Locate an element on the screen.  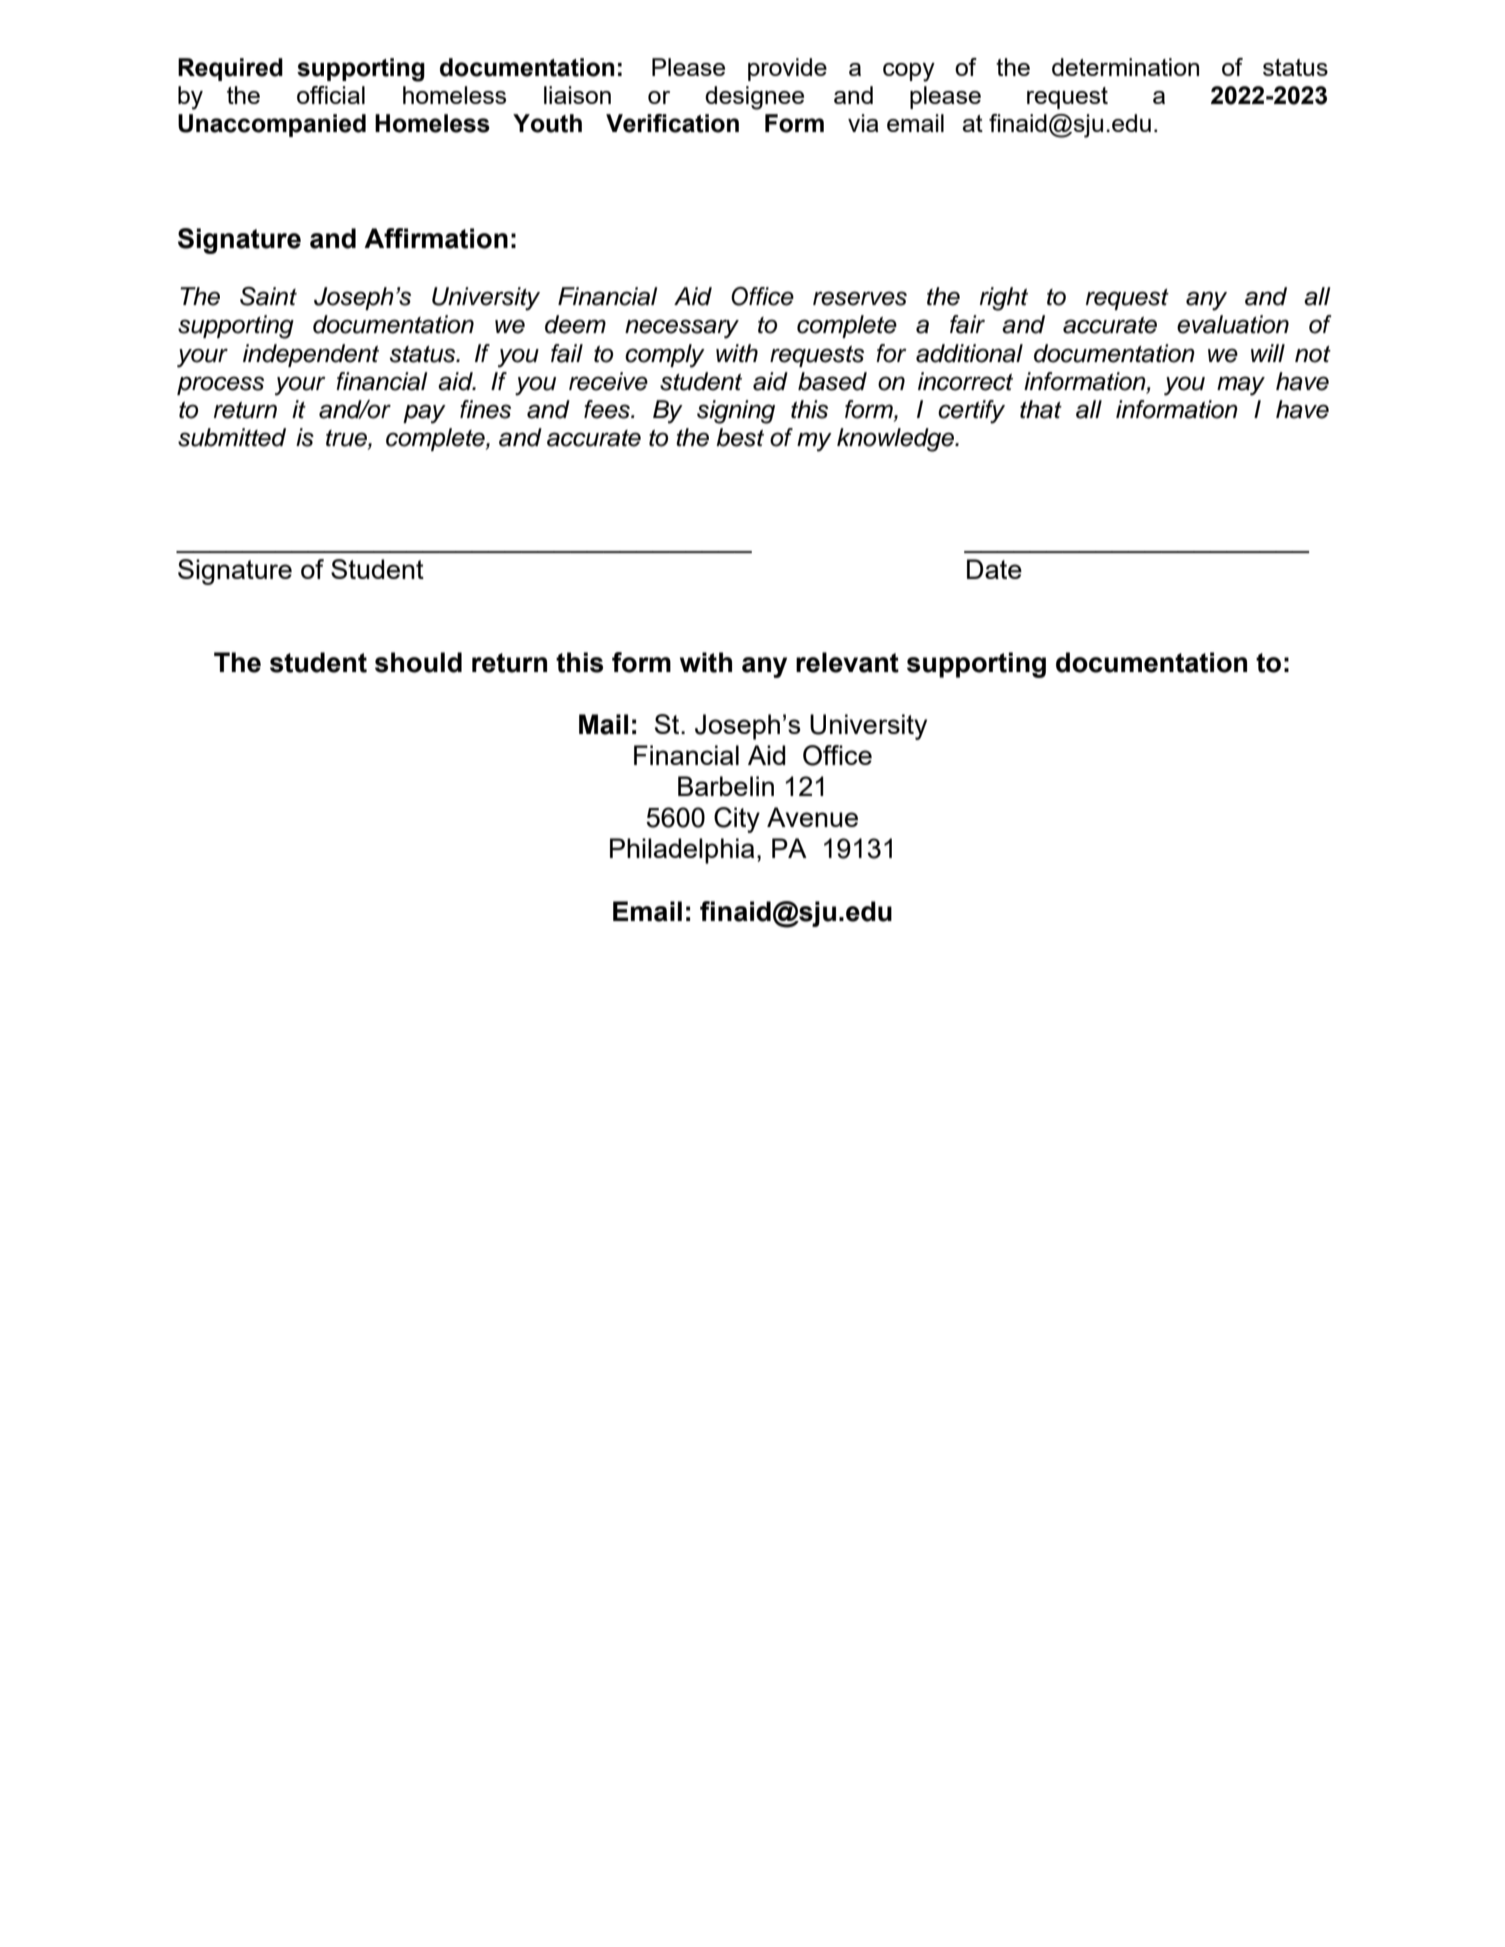
City is located at coordinates (737, 820).
